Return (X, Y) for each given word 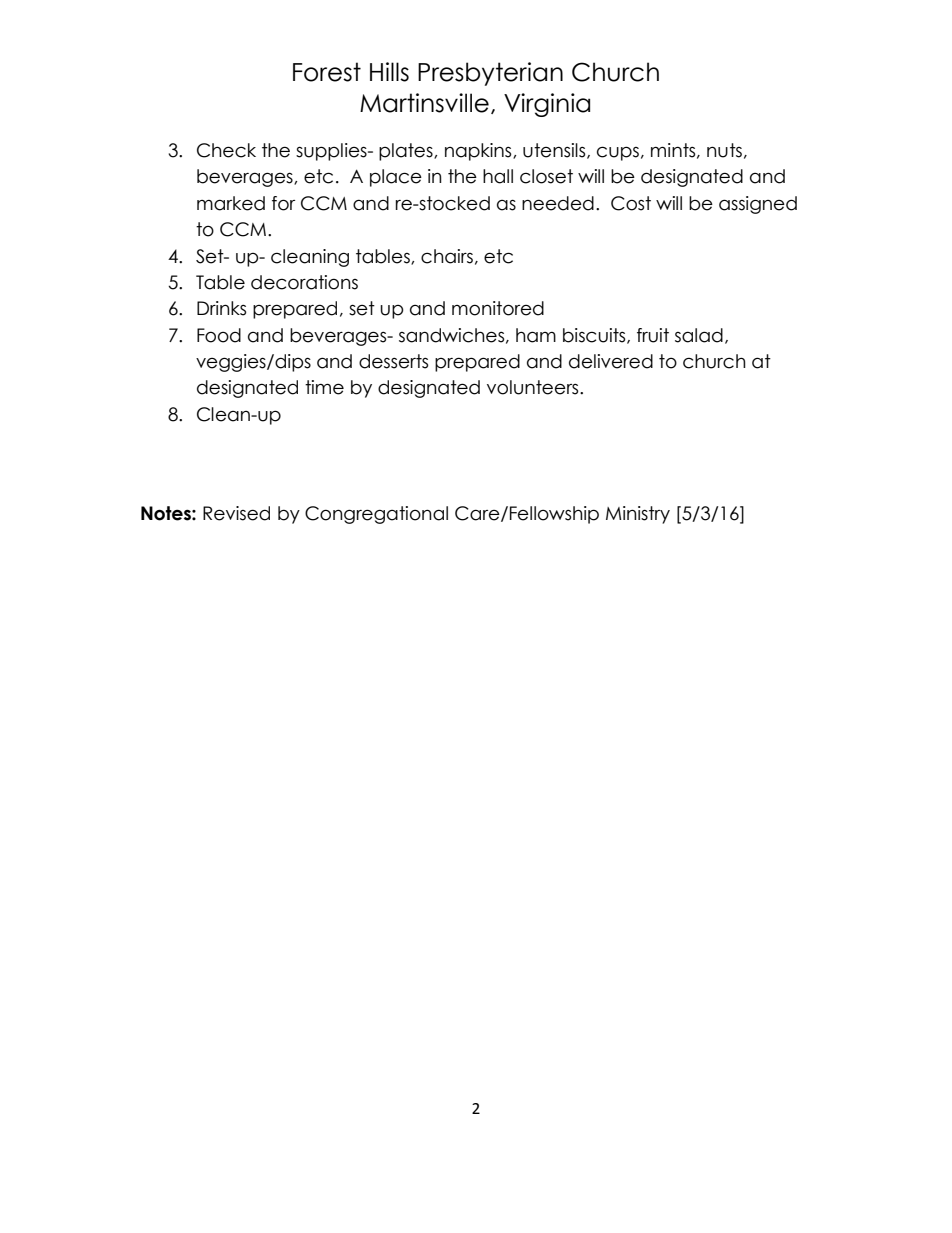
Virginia (547, 105)
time (324, 387)
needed (558, 203)
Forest (327, 72)
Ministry (638, 515)
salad (699, 335)
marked (231, 203)
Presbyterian (490, 74)
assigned (758, 205)
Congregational (376, 515)
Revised (236, 513)
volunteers (534, 387)
